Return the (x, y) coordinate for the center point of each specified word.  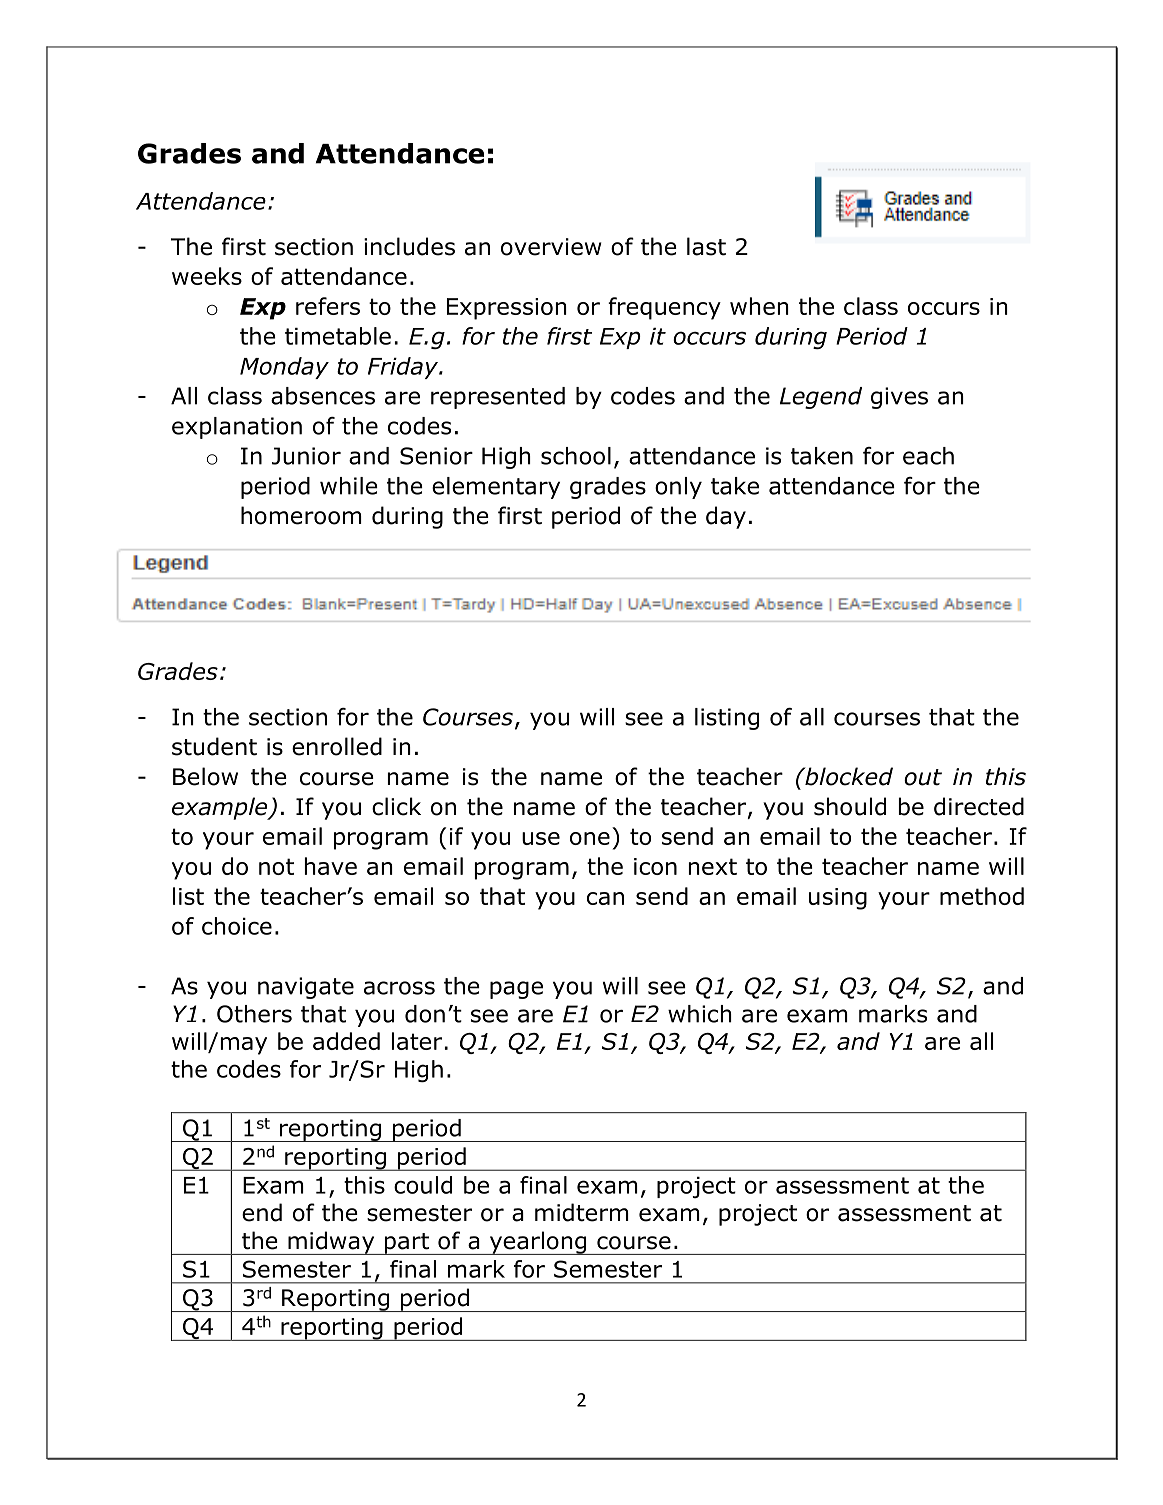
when (759, 306)
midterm (582, 1212)
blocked (848, 776)
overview (551, 247)
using (838, 899)
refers (328, 306)
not (276, 866)
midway (331, 1243)
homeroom (301, 515)
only (678, 488)
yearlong (538, 1243)
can (605, 898)
